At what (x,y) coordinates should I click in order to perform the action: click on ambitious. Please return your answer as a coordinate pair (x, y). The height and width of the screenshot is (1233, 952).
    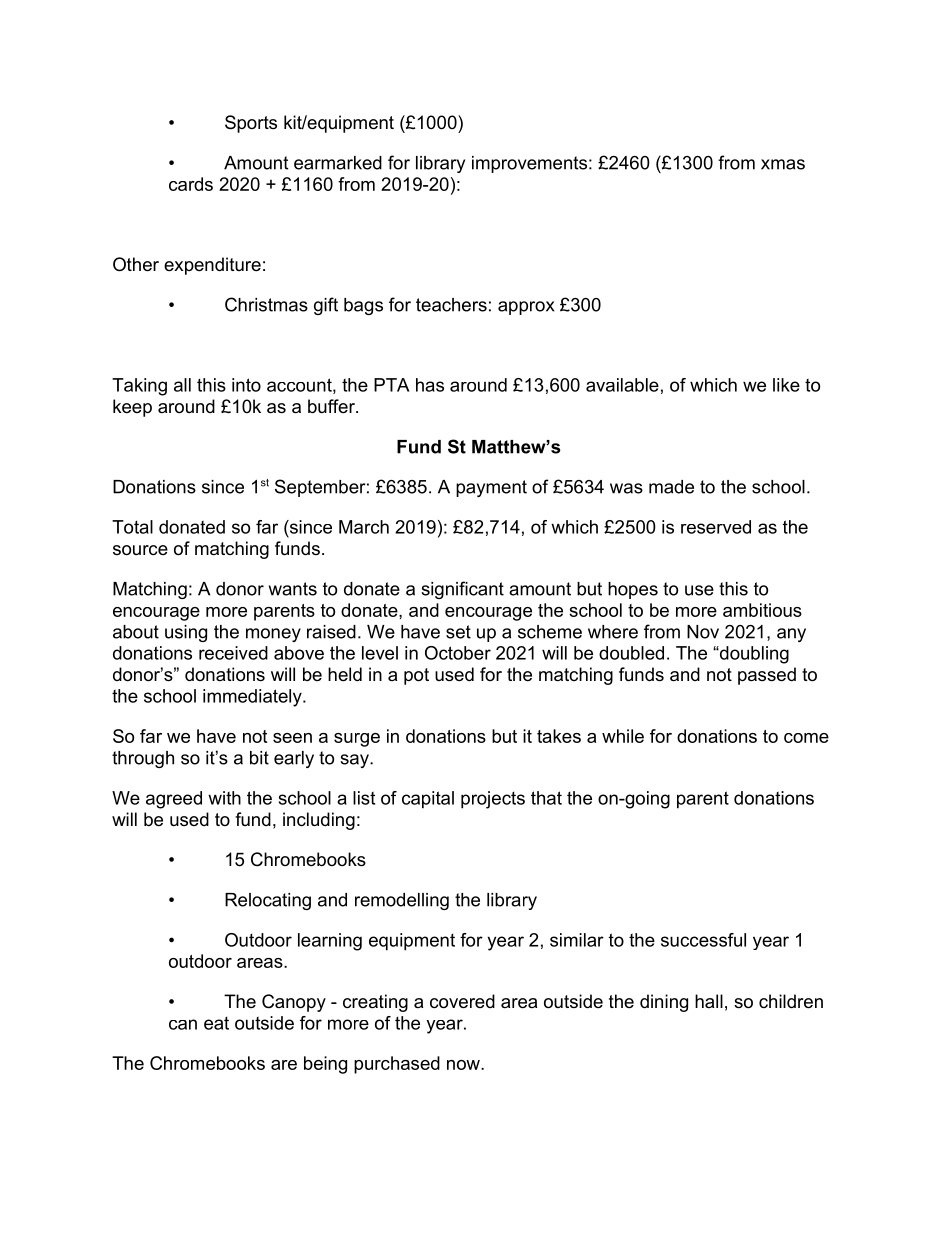
    Looking at the image, I should click on (762, 610).
